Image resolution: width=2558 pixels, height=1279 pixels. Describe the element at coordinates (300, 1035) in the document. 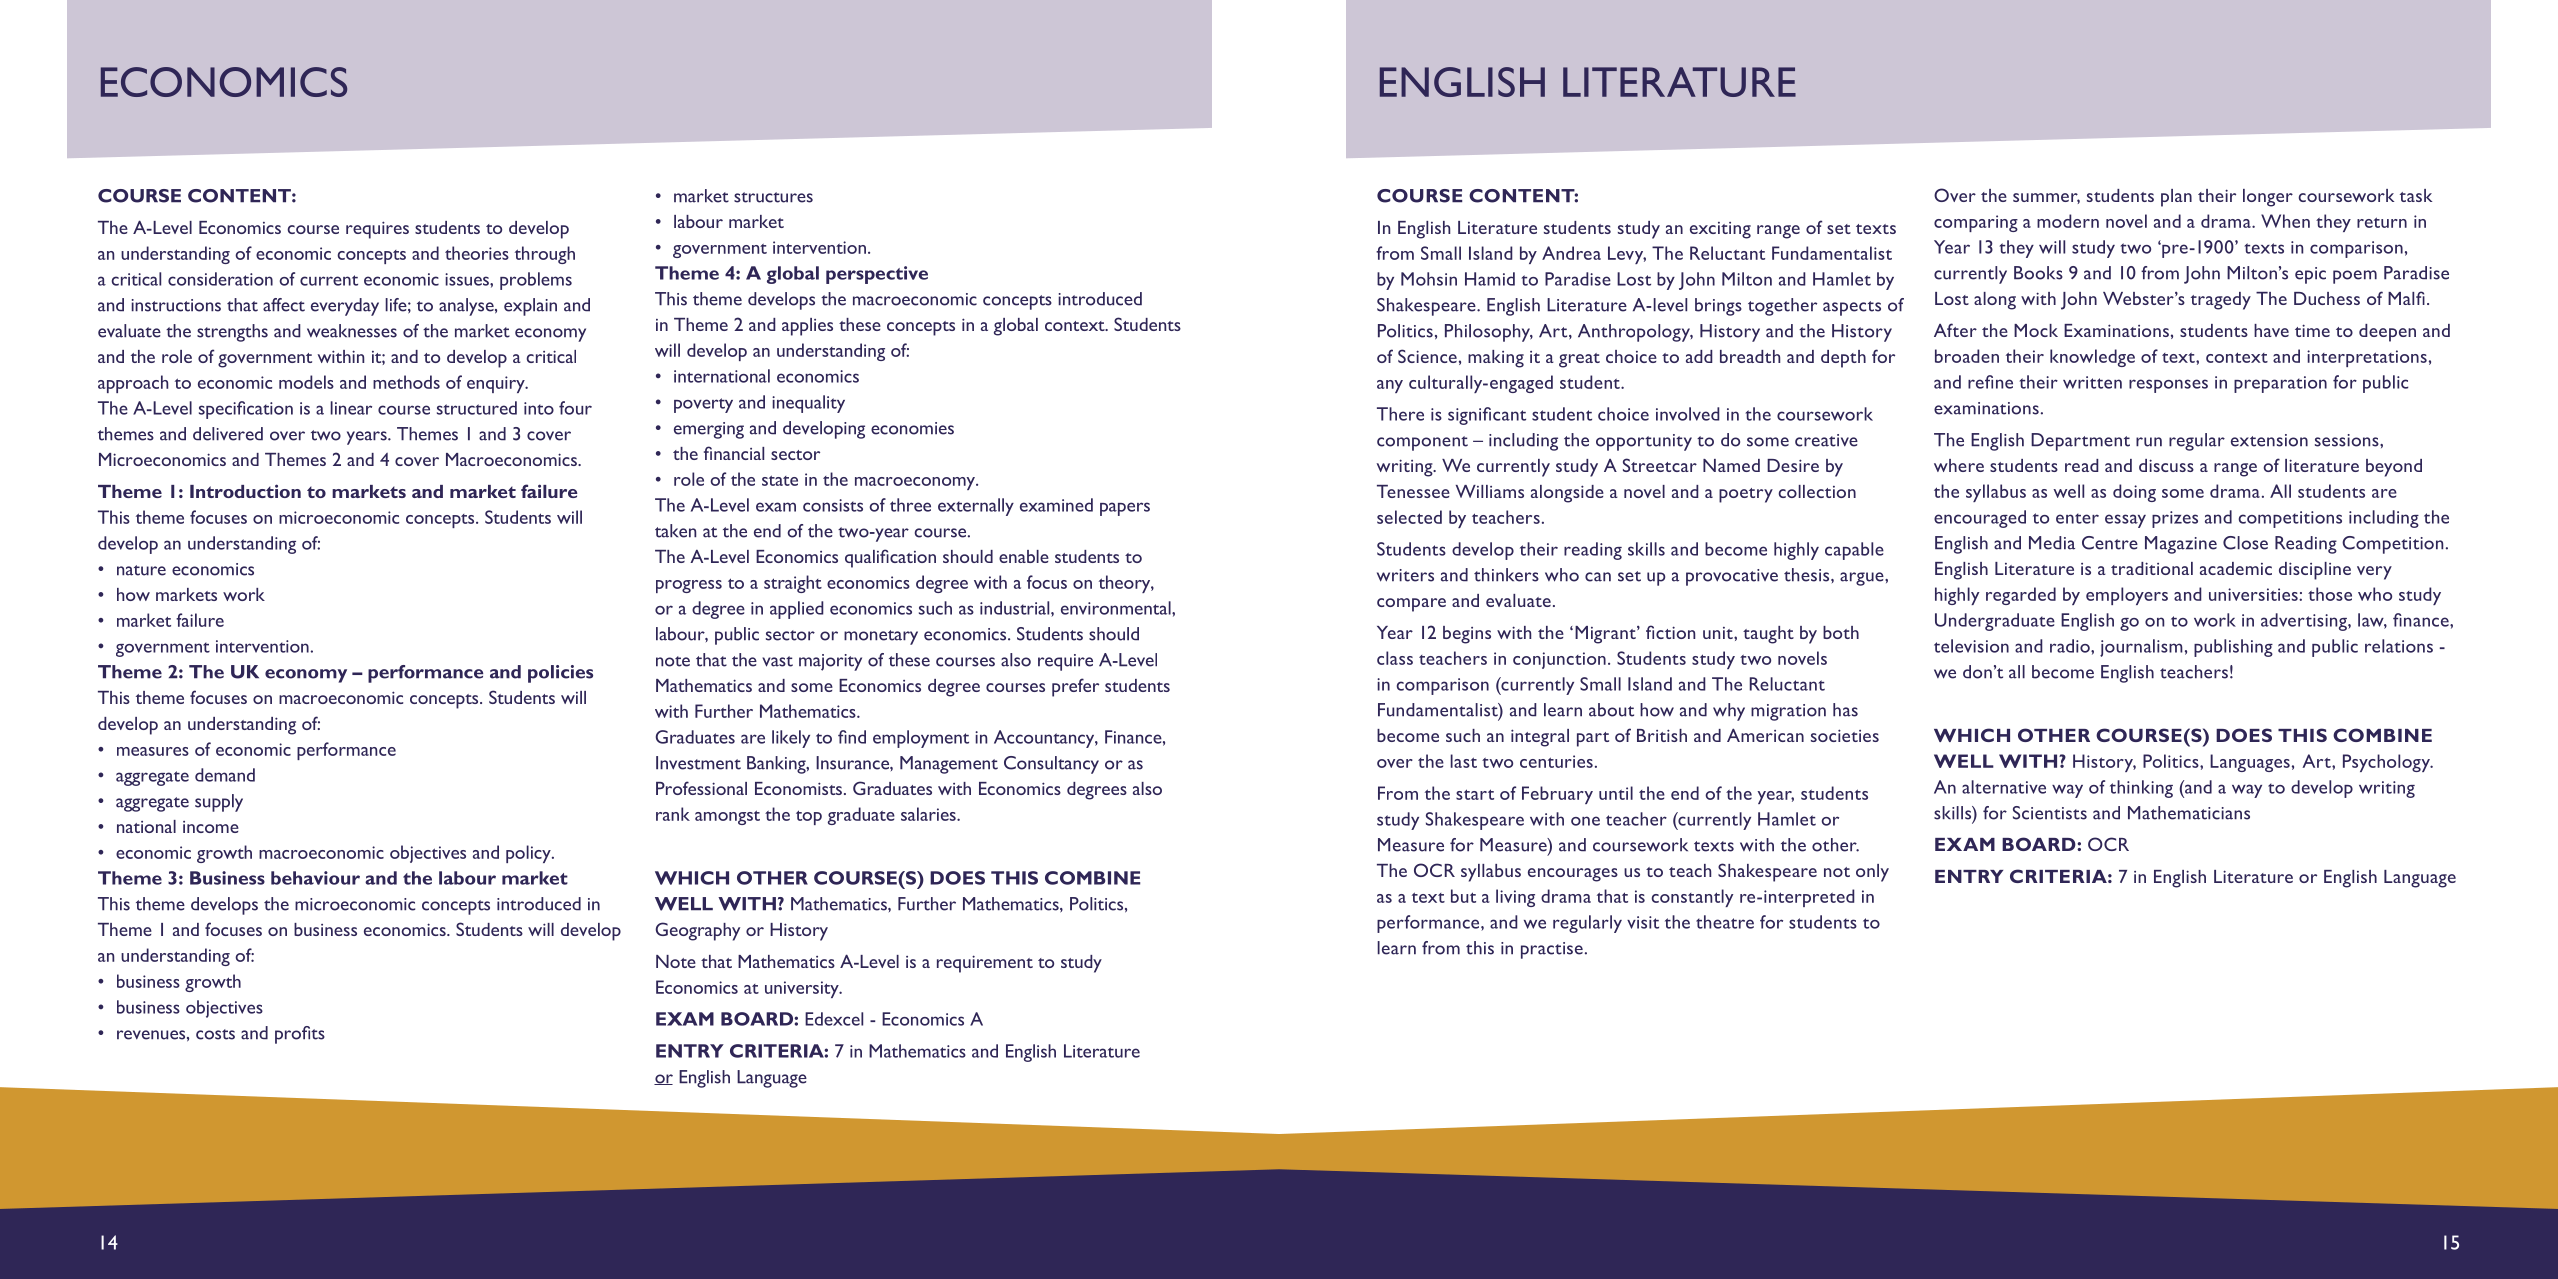

I see `profits` at that location.
